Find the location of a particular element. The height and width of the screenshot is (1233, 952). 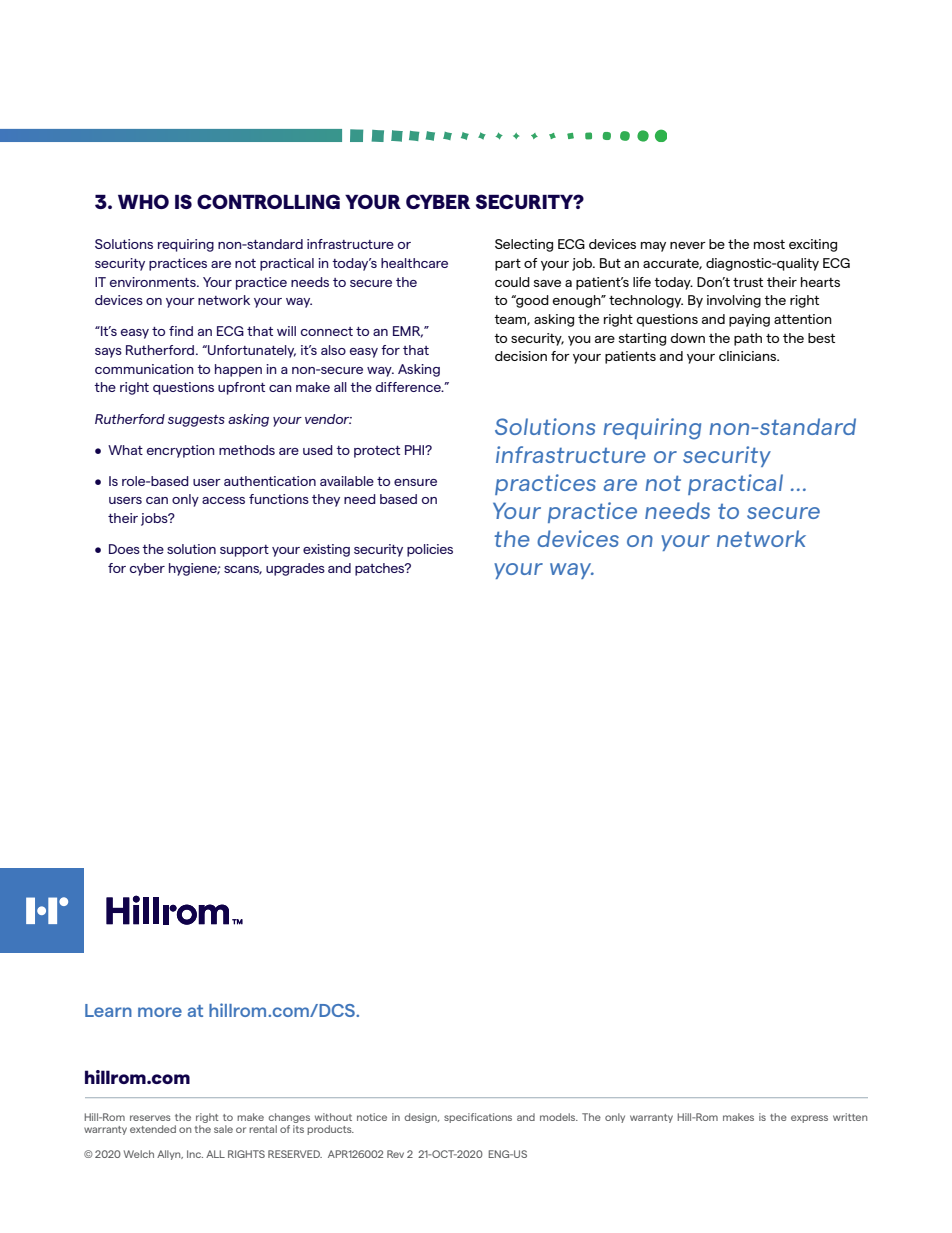

more is located at coordinates (160, 1012).
